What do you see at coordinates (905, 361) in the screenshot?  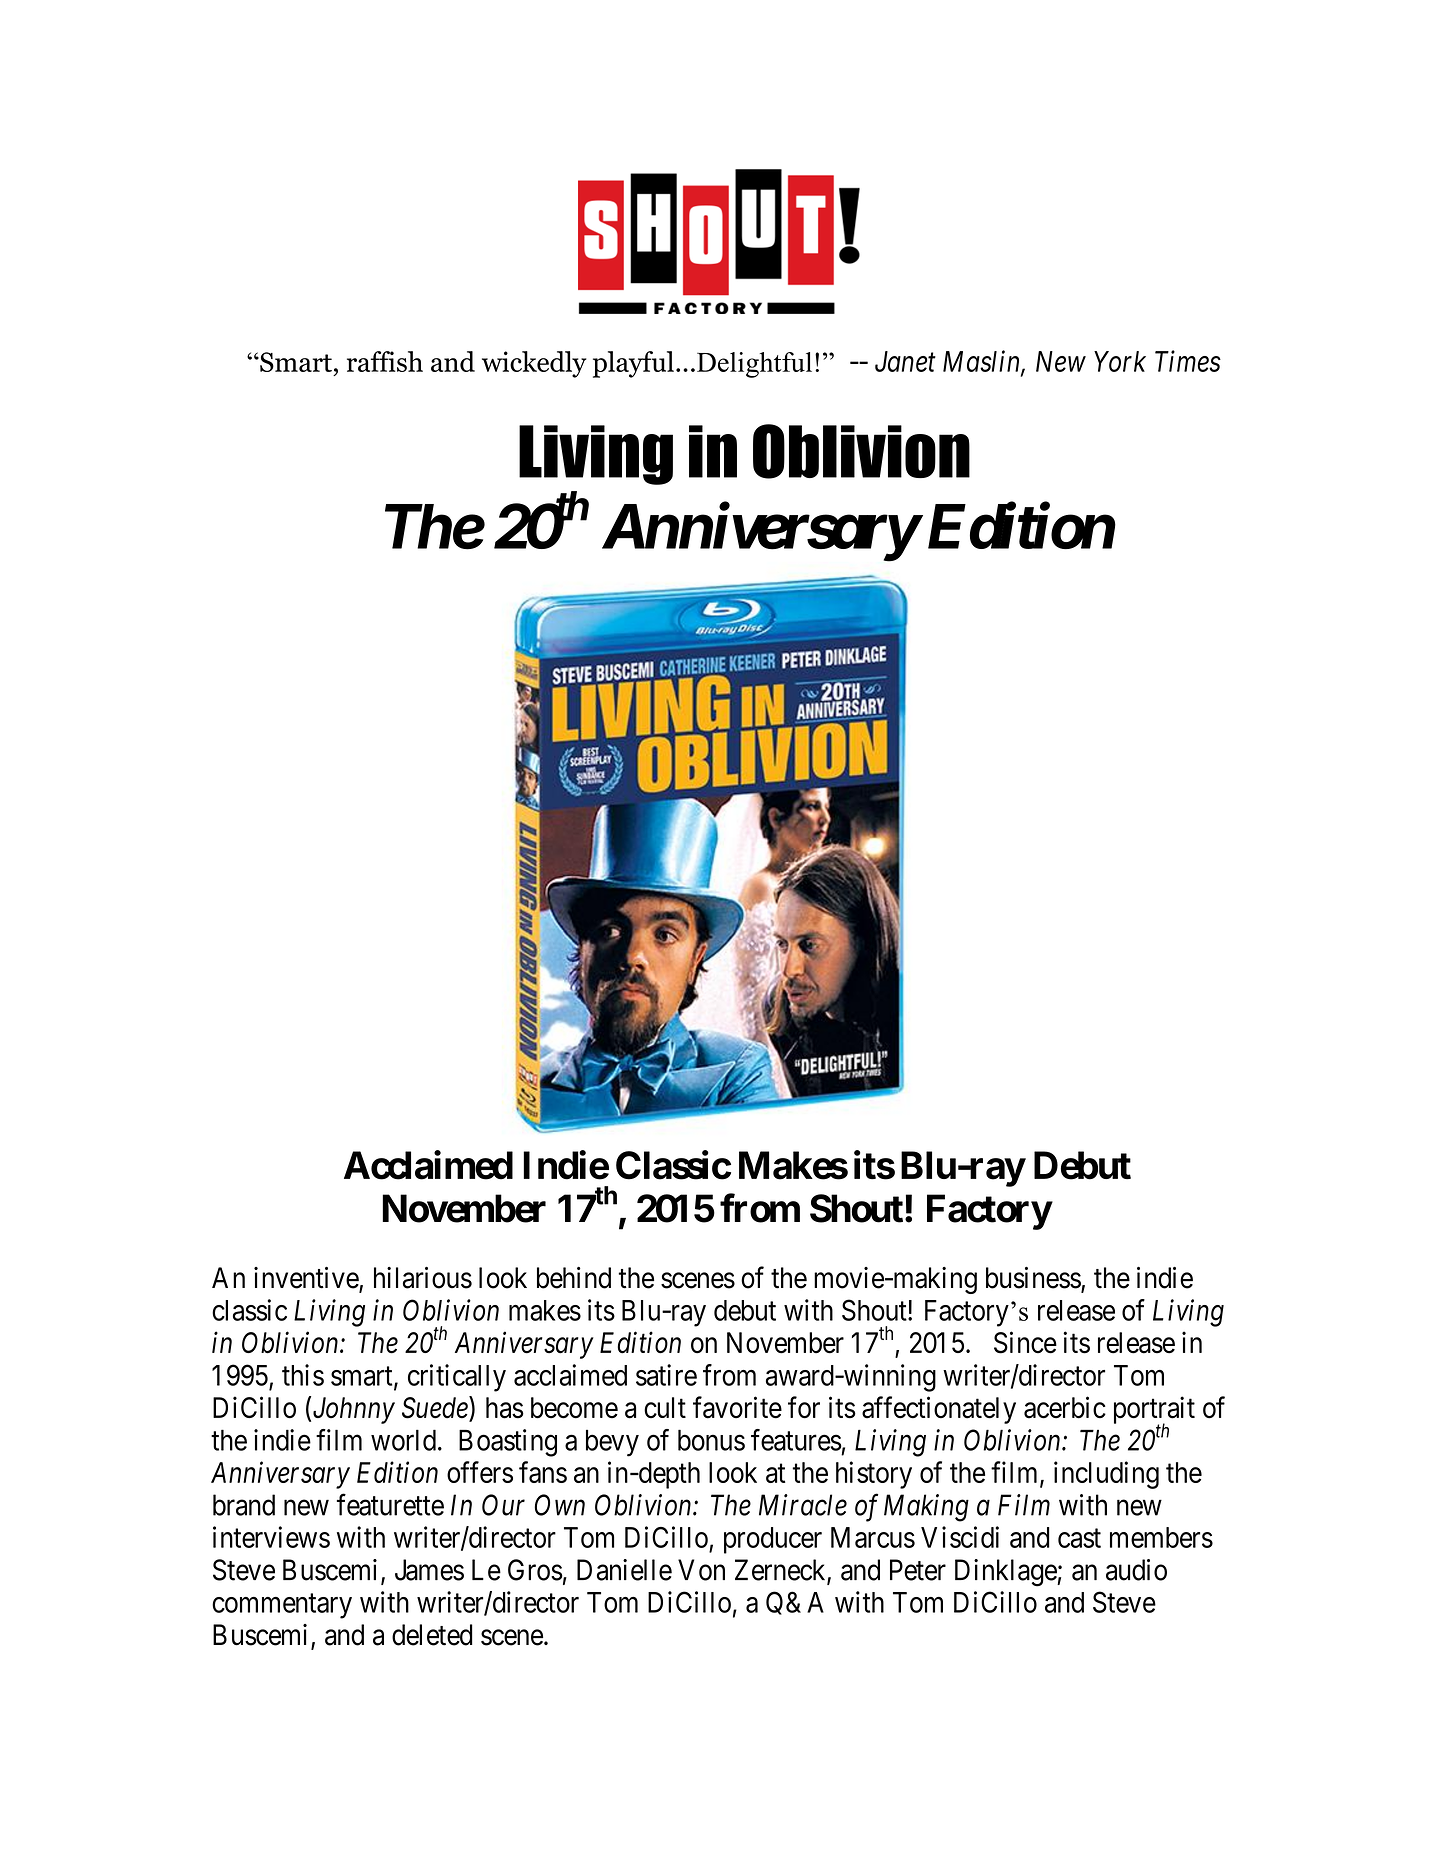 I see `Janet` at bounding box center [905, 361].
